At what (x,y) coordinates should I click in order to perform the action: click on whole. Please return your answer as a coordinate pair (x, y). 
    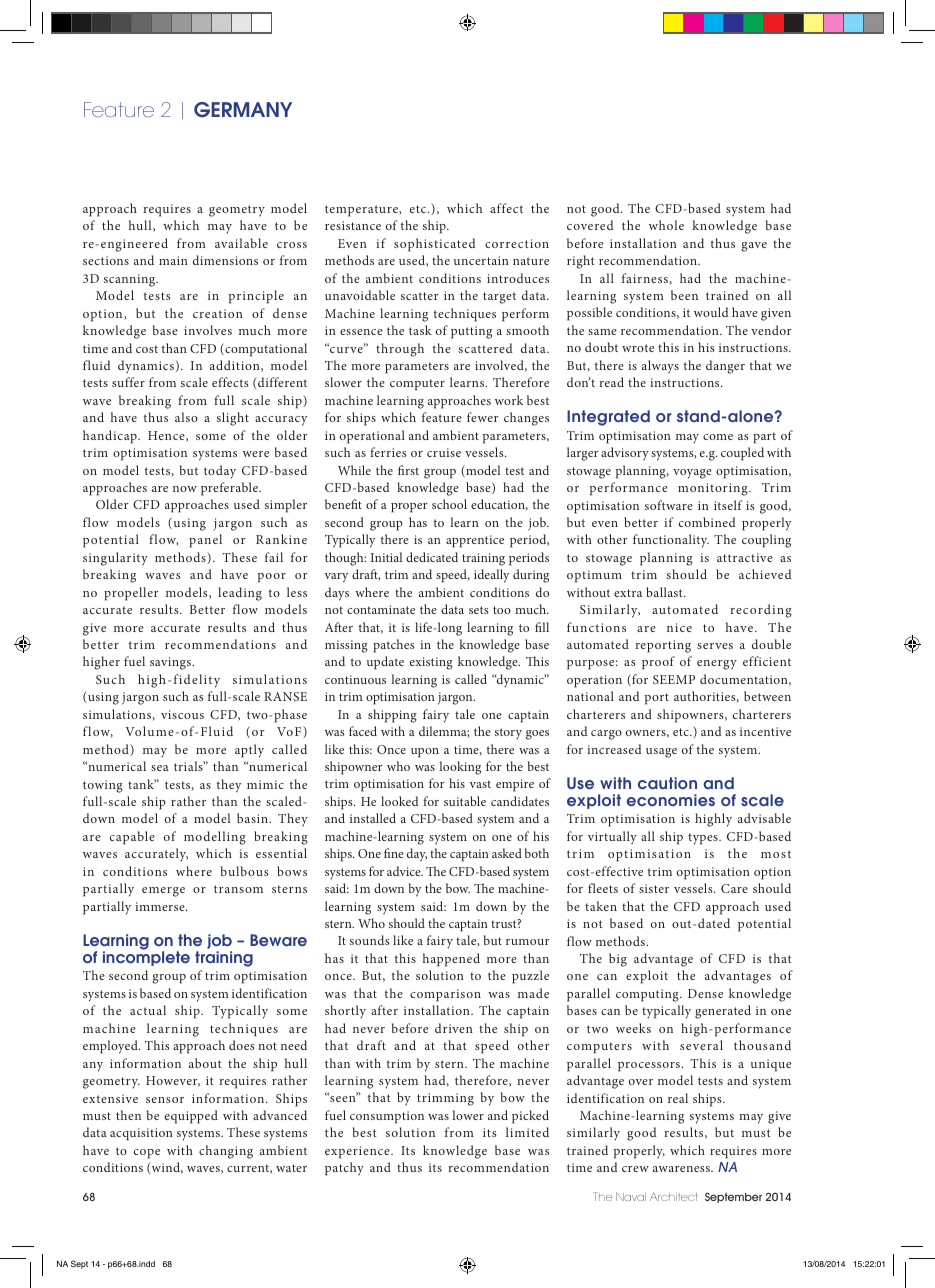
    Looking at the image, I should click on (666, 225).
